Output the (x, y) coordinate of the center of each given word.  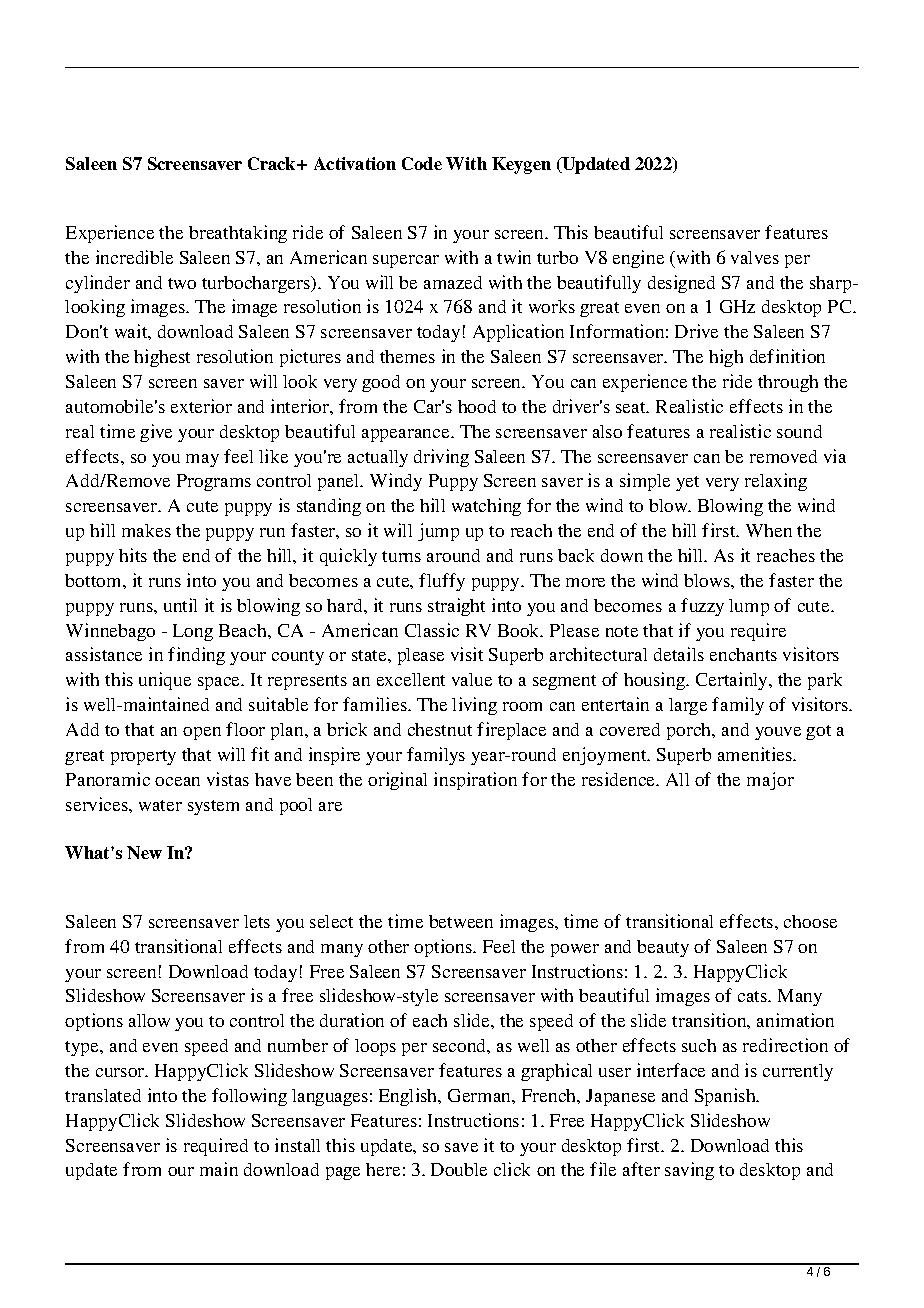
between (461, 921)
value (472, 679)
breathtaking (238, 234)
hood (477, 406)
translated (103, 1095)
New (144, 852)
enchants (743, 654)
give (156, 433)
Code (422, 163)
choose (810, 921)
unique (165, 681)
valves (755, 257)
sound (799, 431)
